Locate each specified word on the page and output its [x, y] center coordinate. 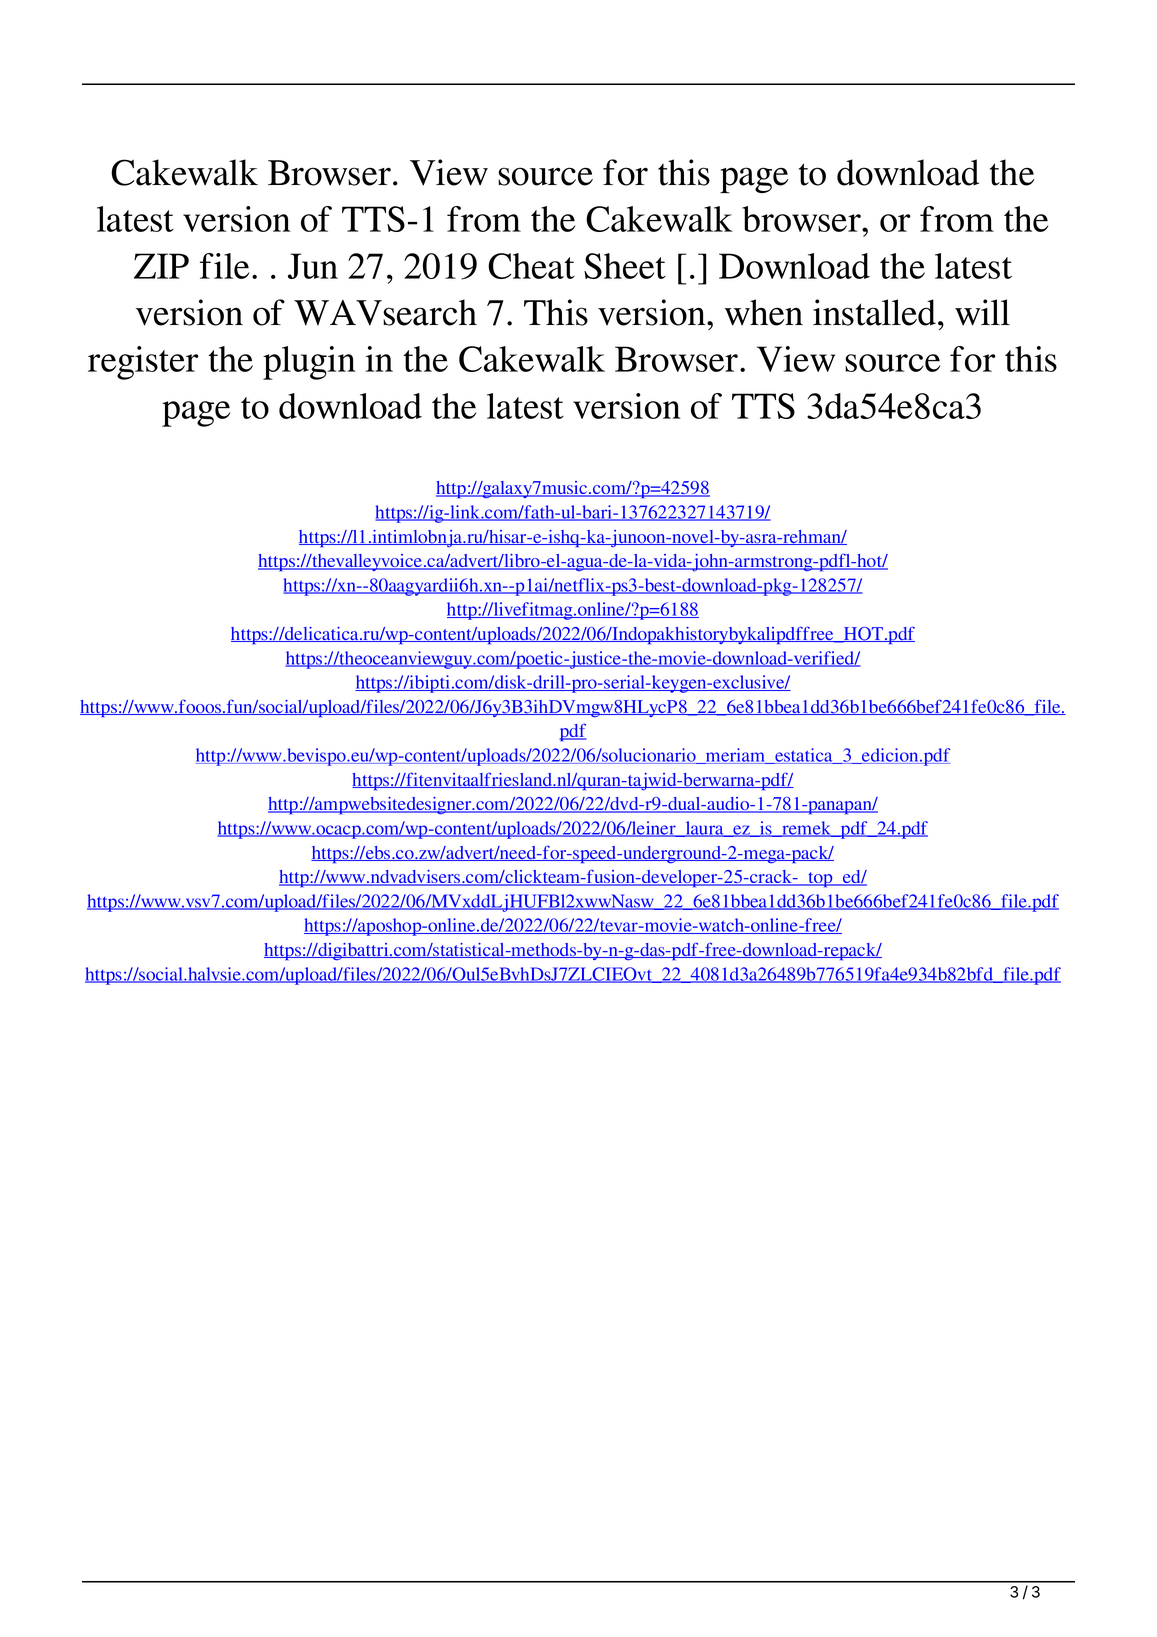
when [764, 312]
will [982, 312]
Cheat [531, 266]
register [143, 363]
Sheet [625, 266]
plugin [309, 363]
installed [876, 312]
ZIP [161, 266]
